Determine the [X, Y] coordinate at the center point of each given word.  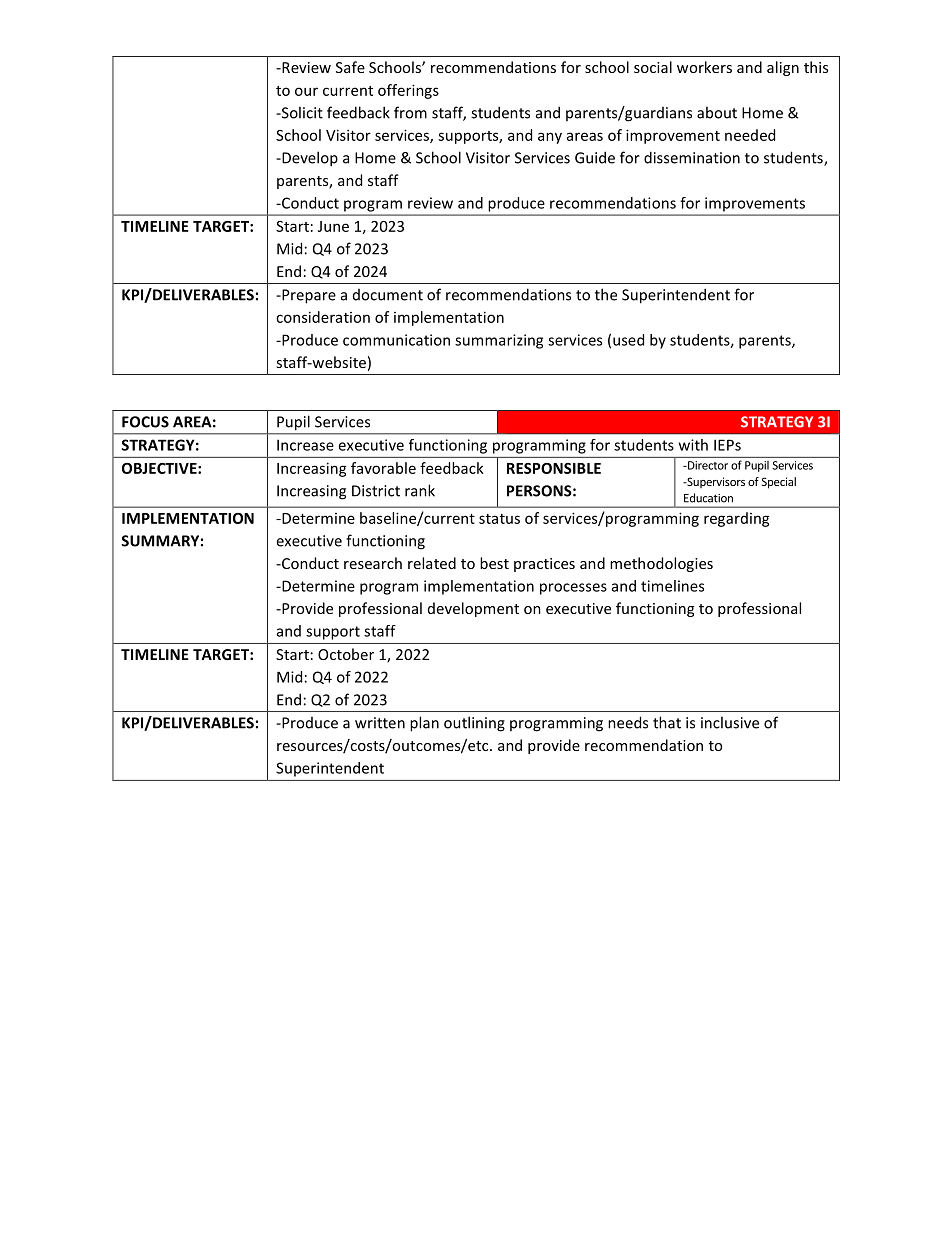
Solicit [301, 112]
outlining [474, 724]
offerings [408, 91]
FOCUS [145, 422]
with [693, 445]
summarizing [499, 341]
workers [704, 67]
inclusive [730, 722]
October [346, 654]
